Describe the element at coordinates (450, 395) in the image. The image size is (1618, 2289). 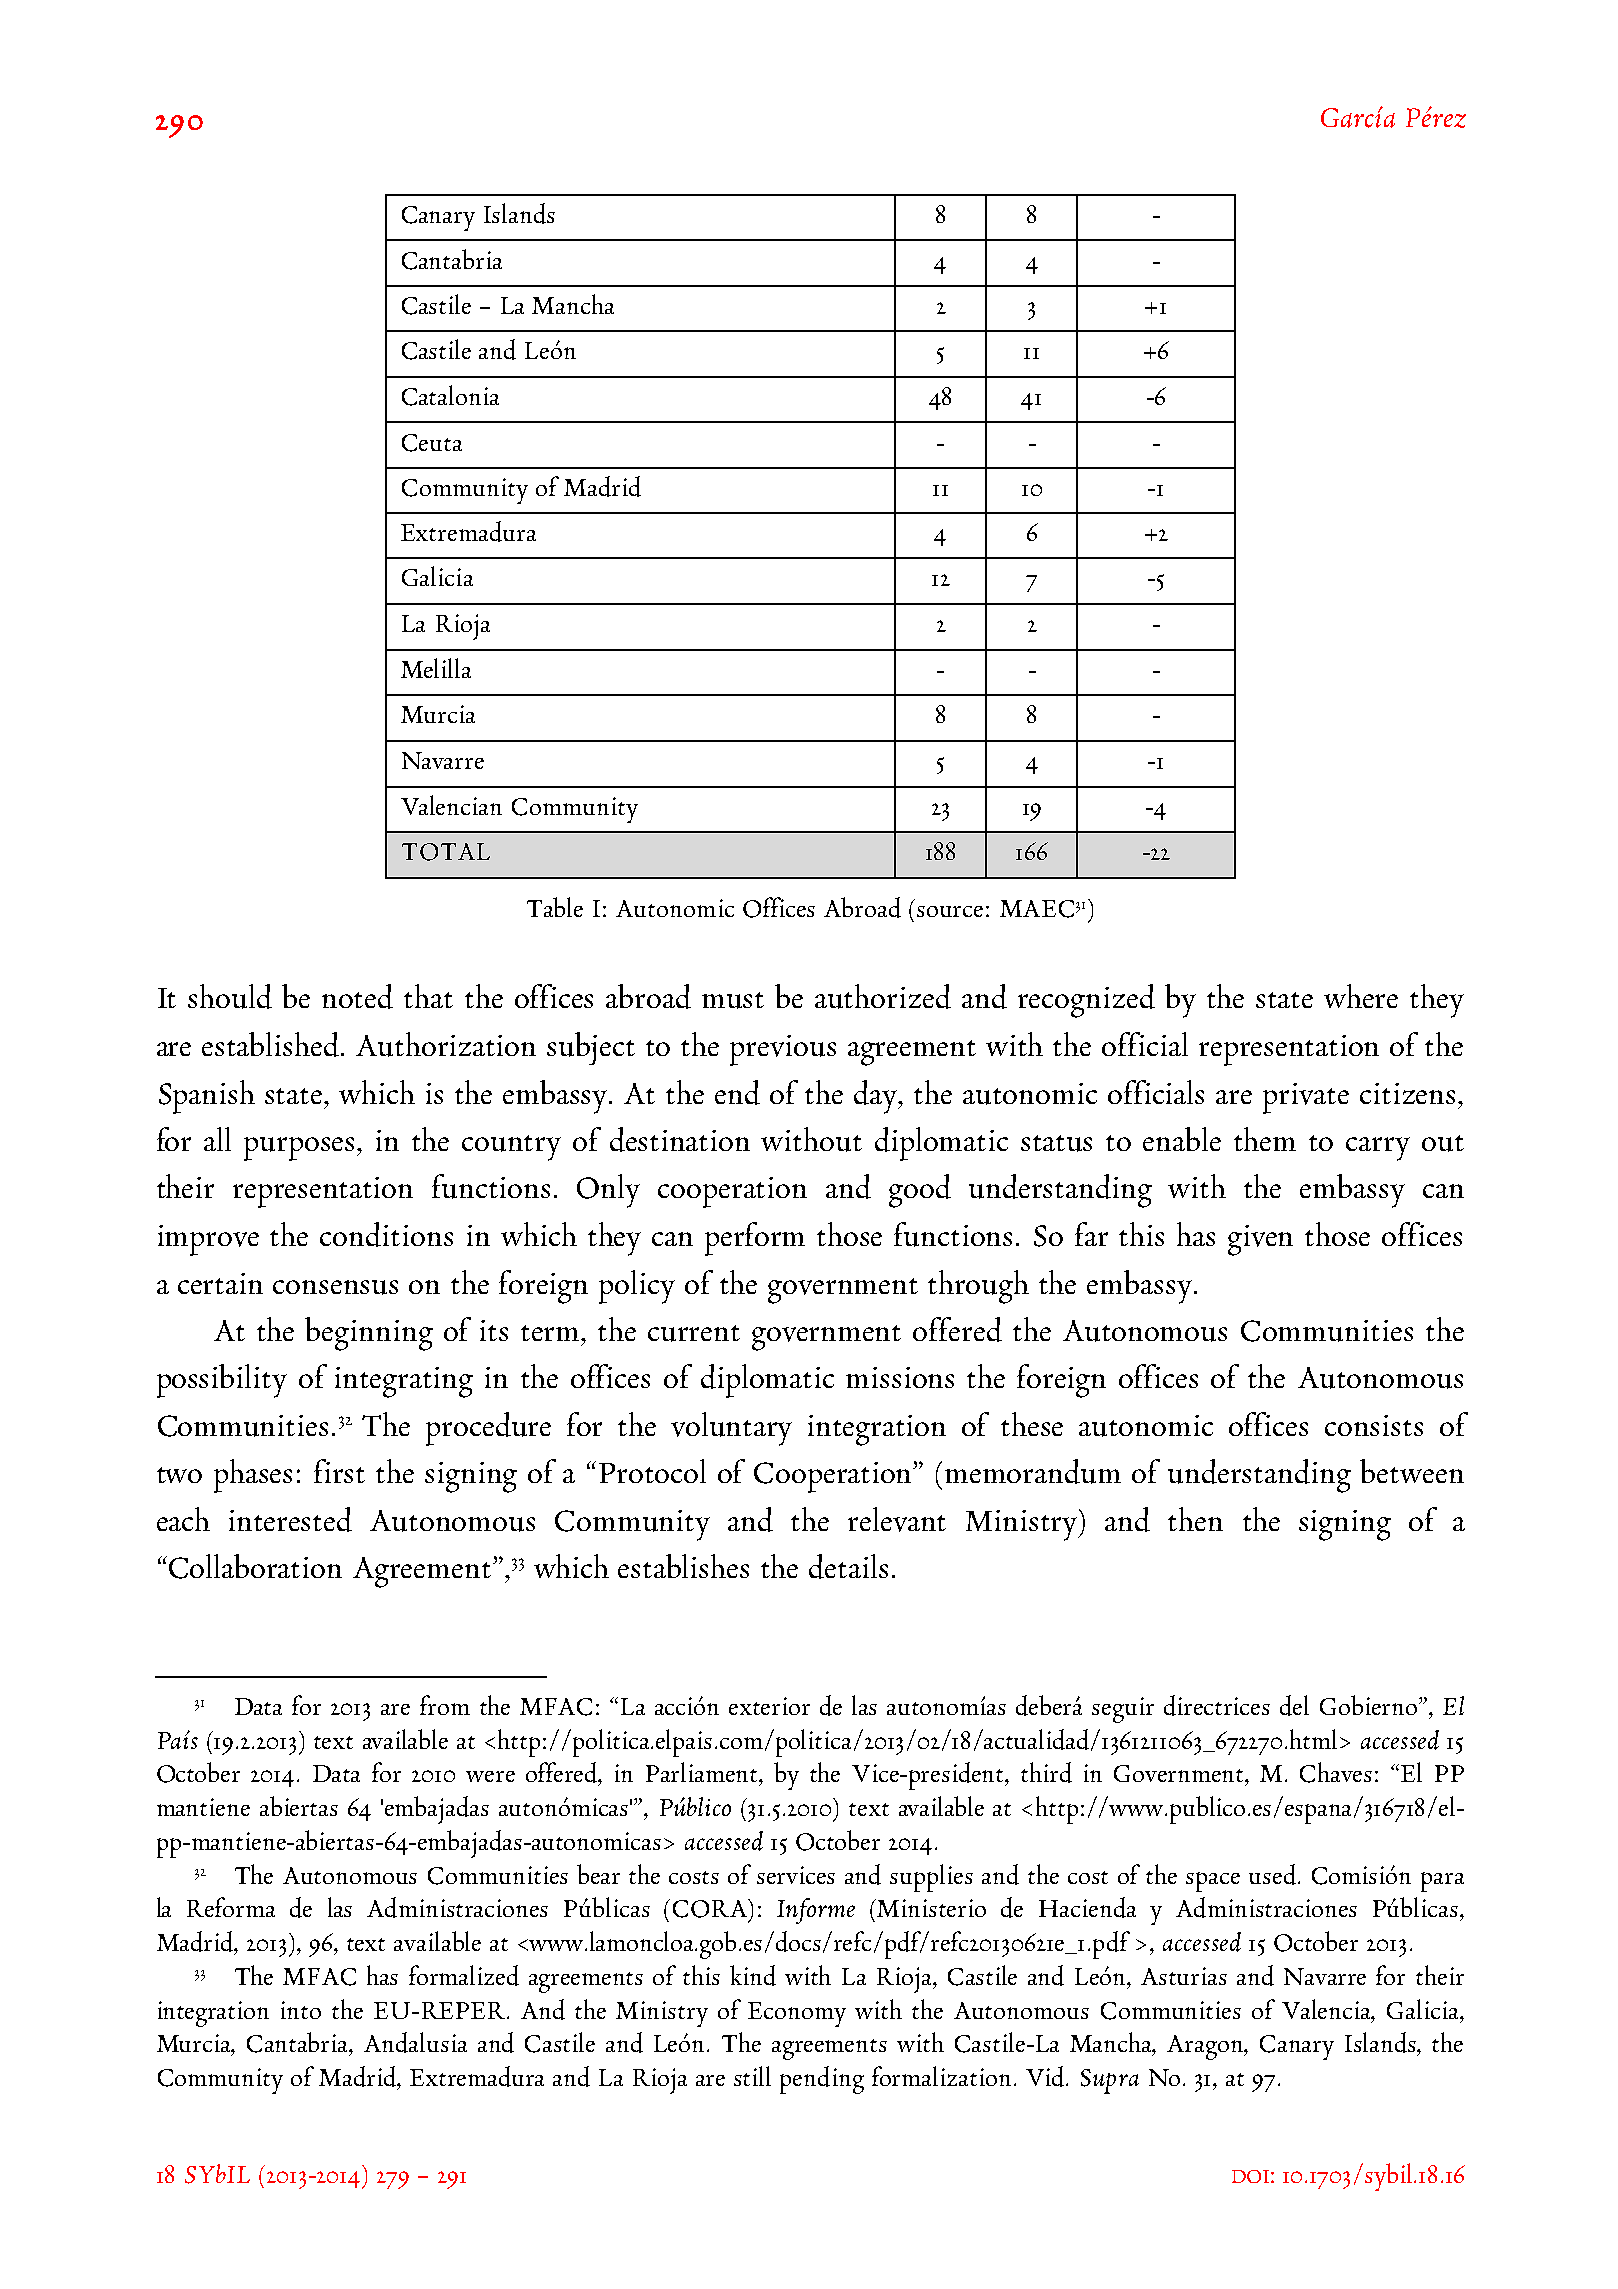
I see `Catalonia` at that location.
